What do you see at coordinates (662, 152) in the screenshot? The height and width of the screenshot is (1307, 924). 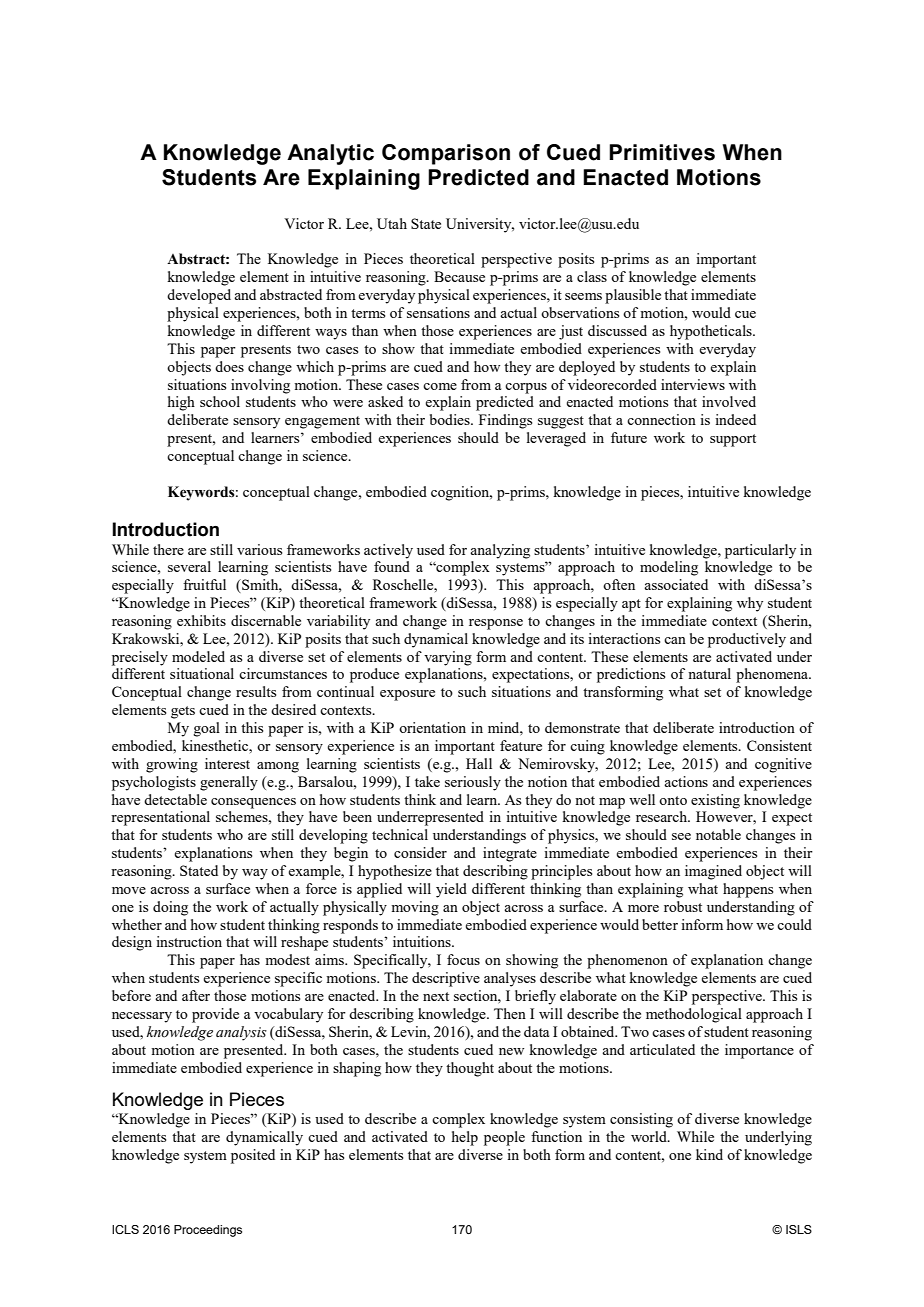 I see `Primitives` at bounding box center [662, 152].
